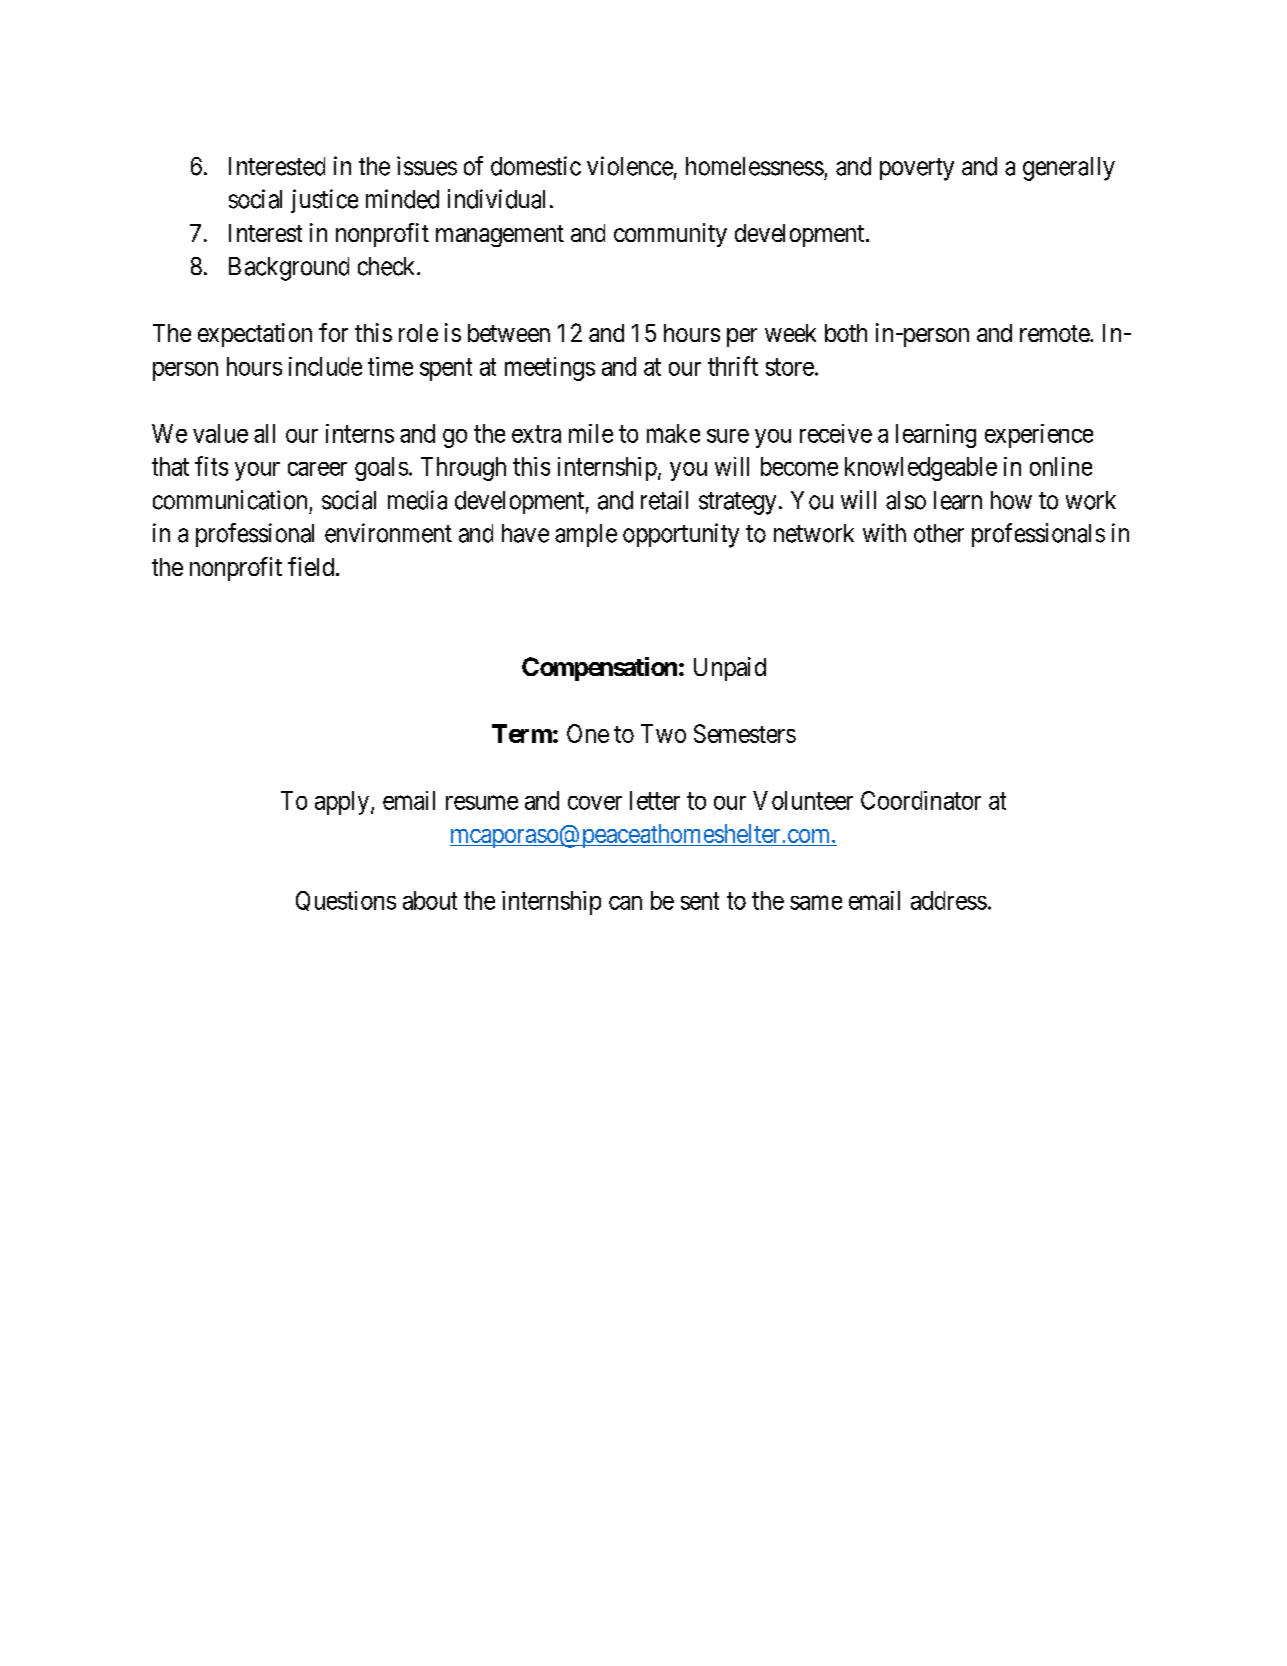 The width and height of the screenshot is (1287, 1666). What do you see at coordinates (917, 169) in the screenshot?
I see `poverty` at bounding box center [917, 169].
